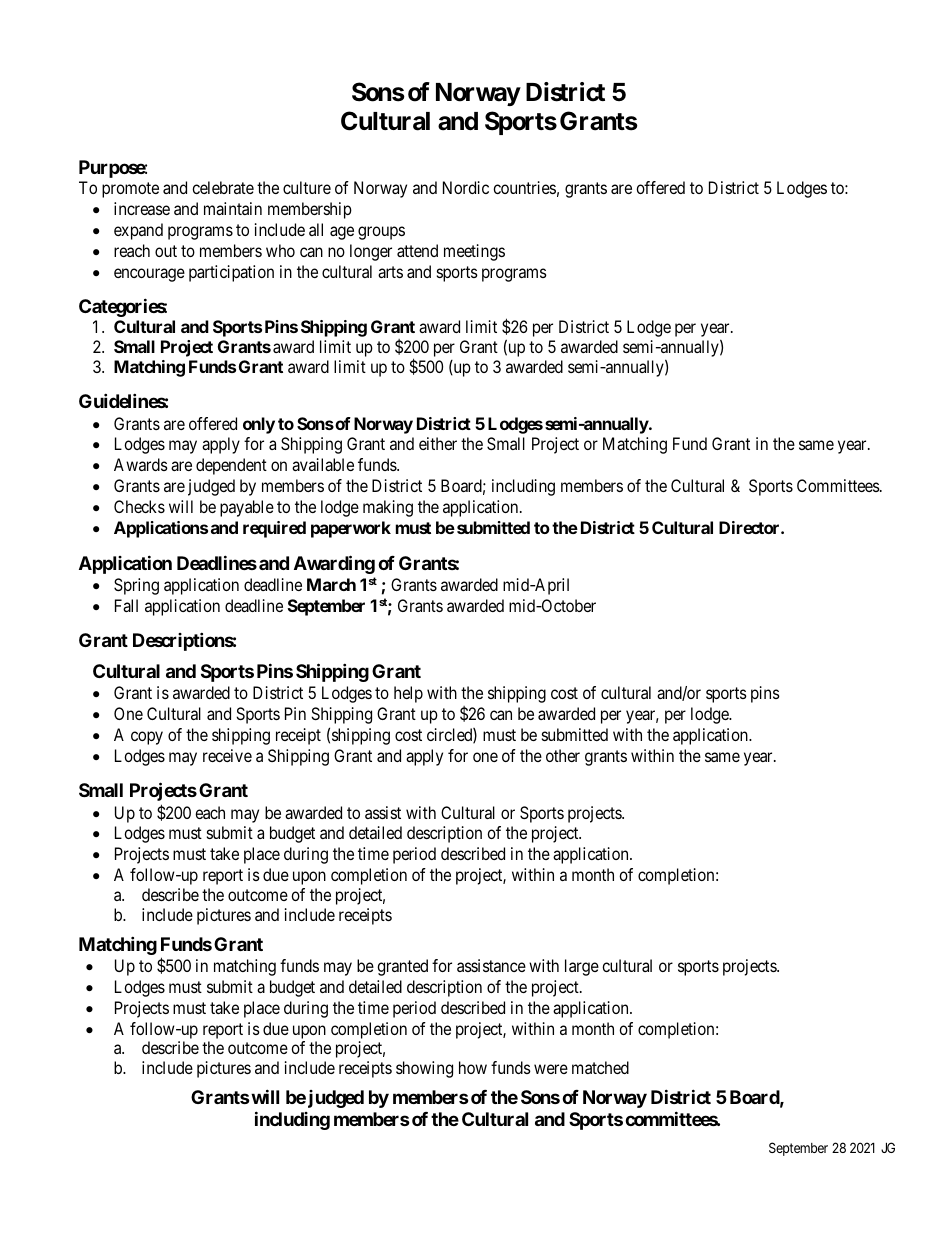 The height and width of the screenshot is (1233, 952). Describe the element at coordinates (408, 694) in the screenshot. I see `help` at that location.
